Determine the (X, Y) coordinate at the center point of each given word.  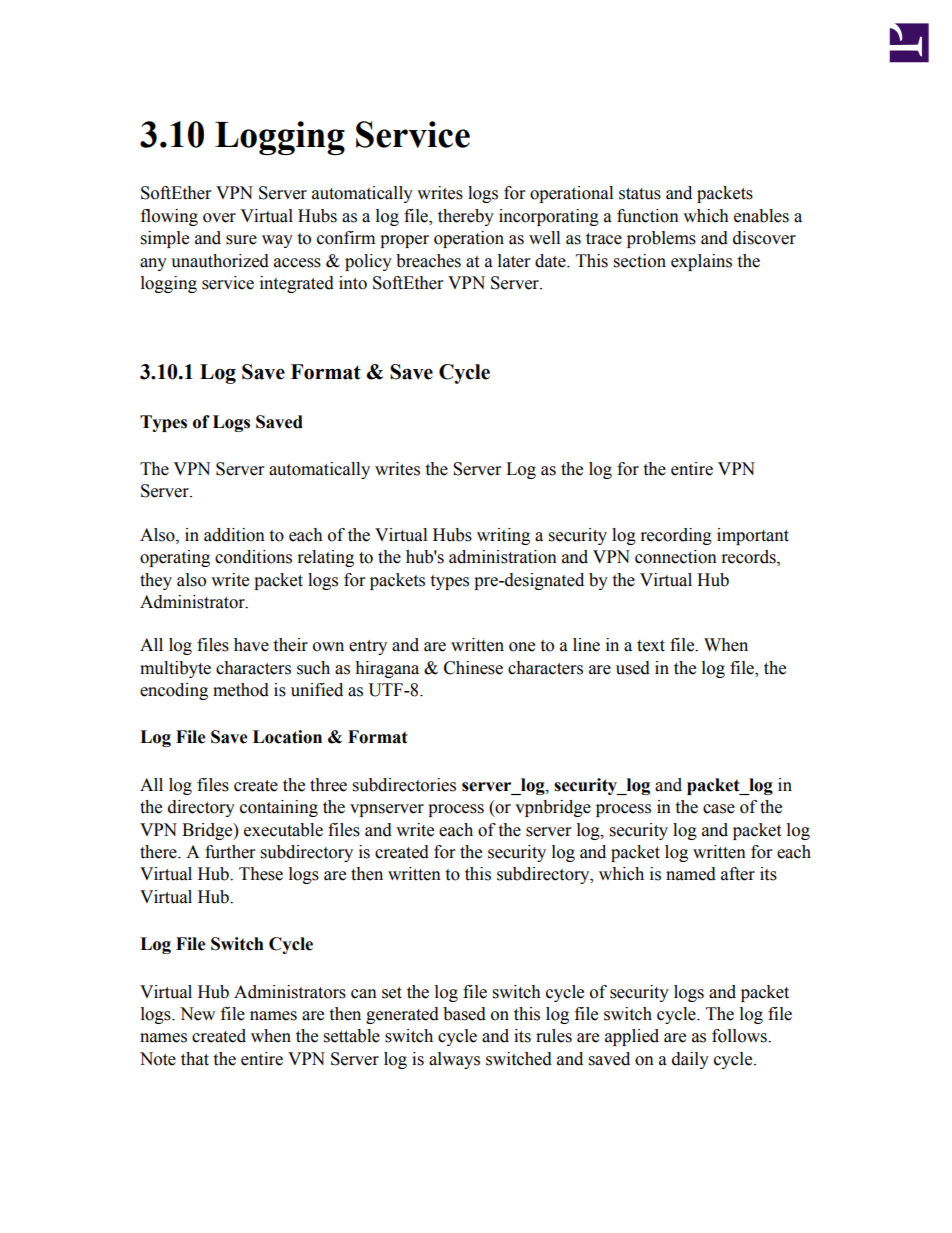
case (719, 809)
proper (404, 241)
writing (503, 536)
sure (241, 240)
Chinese (473, 668)
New (197, 1014)
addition (234, 535)
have (251, 645)
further (230, 852)
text (651, 646)
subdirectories (404, 785)
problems (661, 239)
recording (676, 536)
